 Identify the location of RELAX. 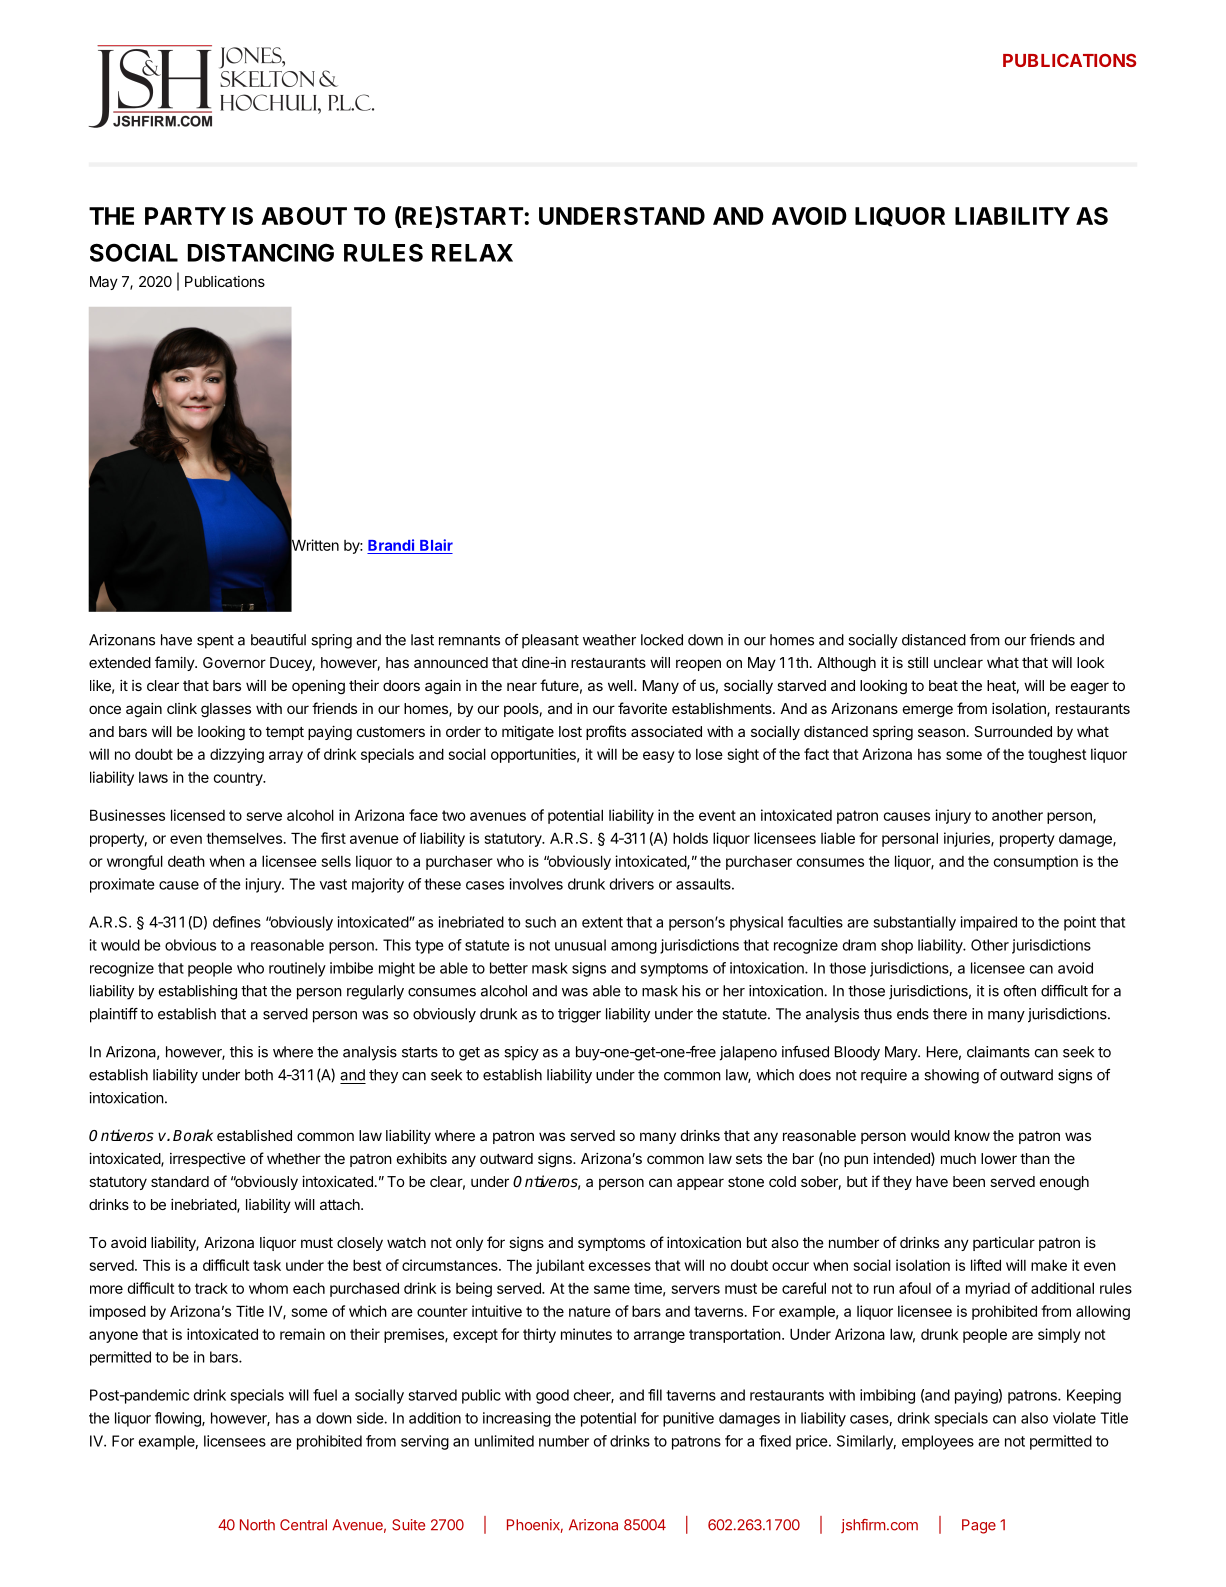
(472, 253).
